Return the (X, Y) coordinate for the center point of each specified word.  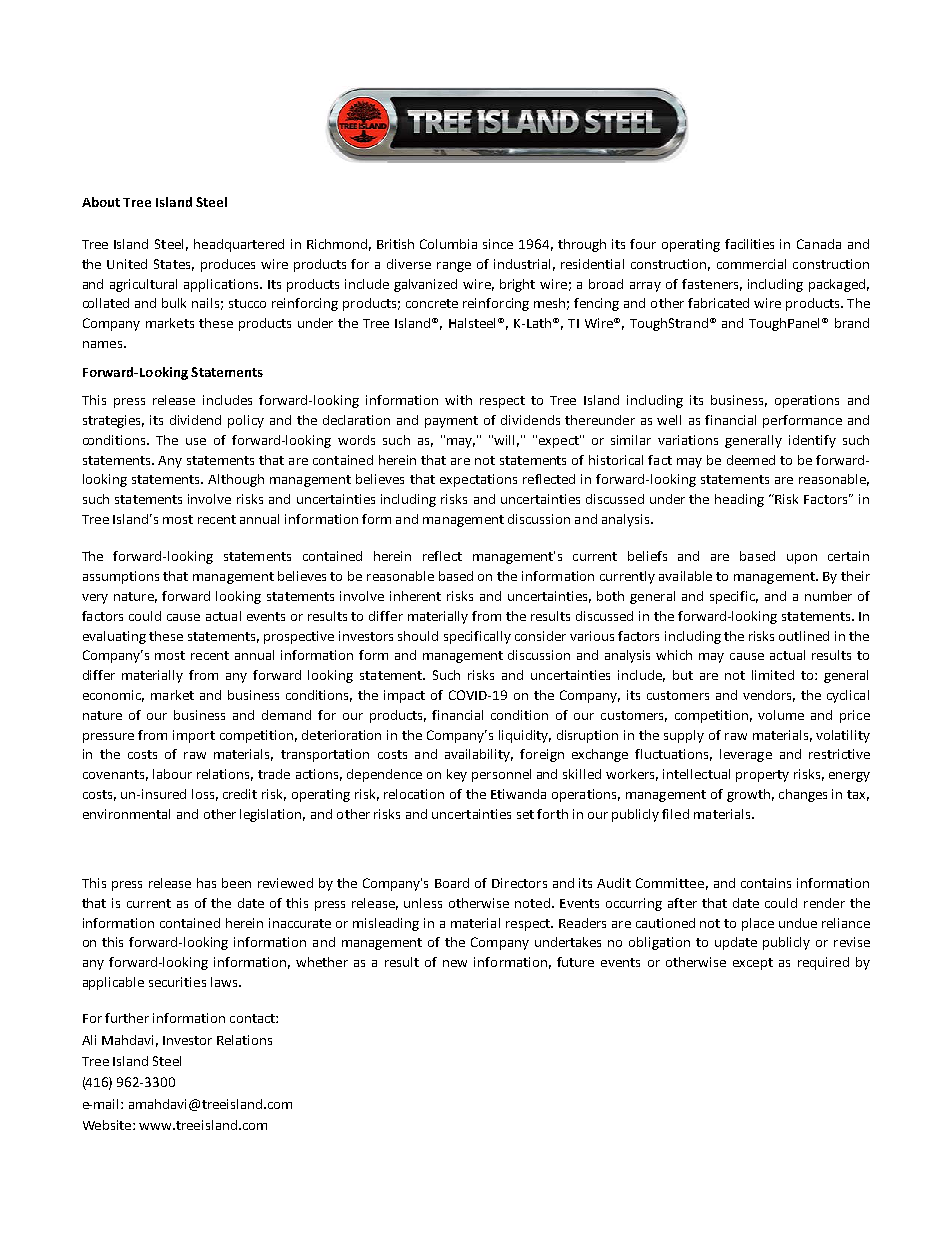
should (418, 636)
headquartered (239, 245)
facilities (749, 244)
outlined (804, 636)
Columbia (448, 244)
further (127, 1018)
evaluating (114, 637)
